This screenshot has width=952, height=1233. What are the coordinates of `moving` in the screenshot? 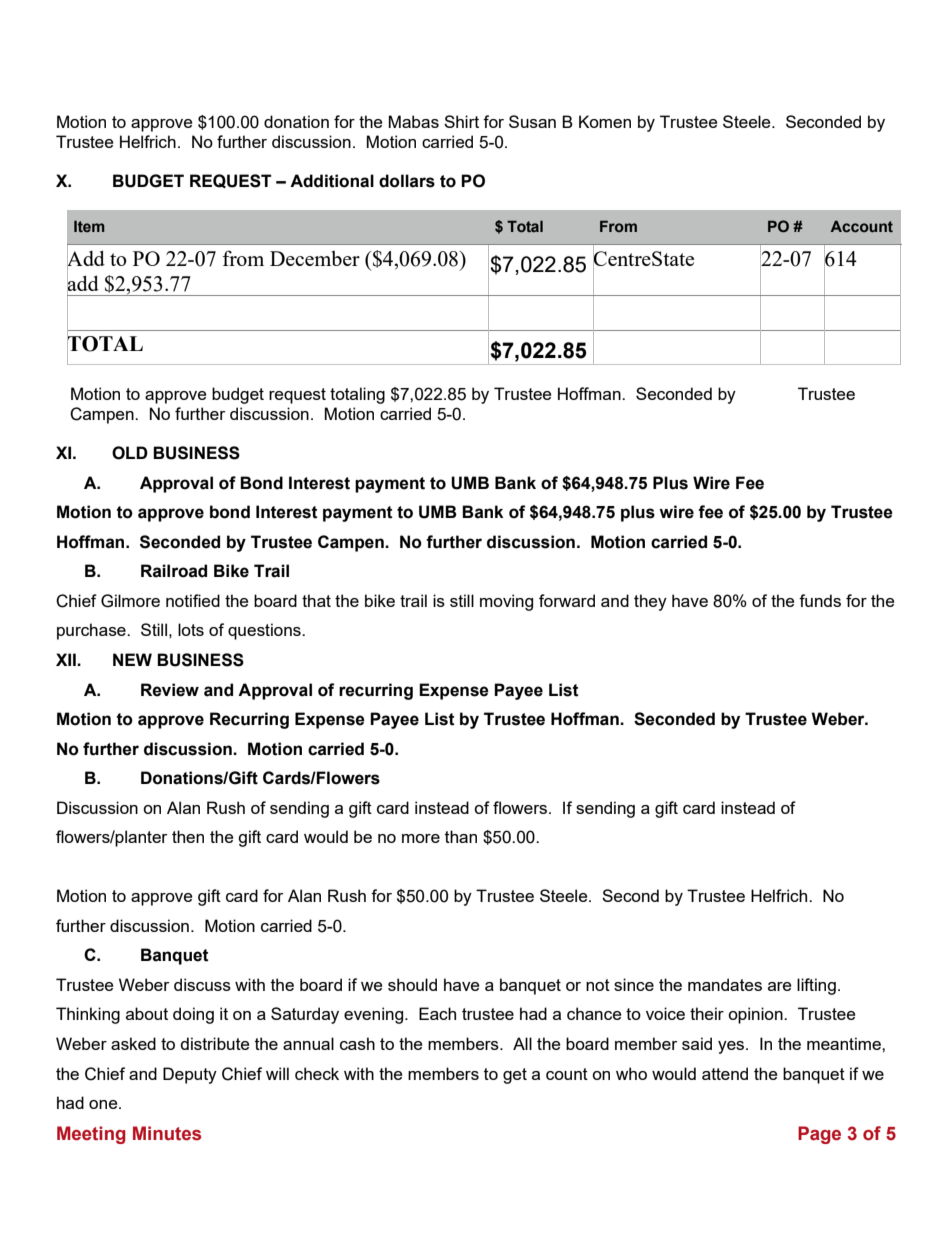 It's located at (506, 602).
